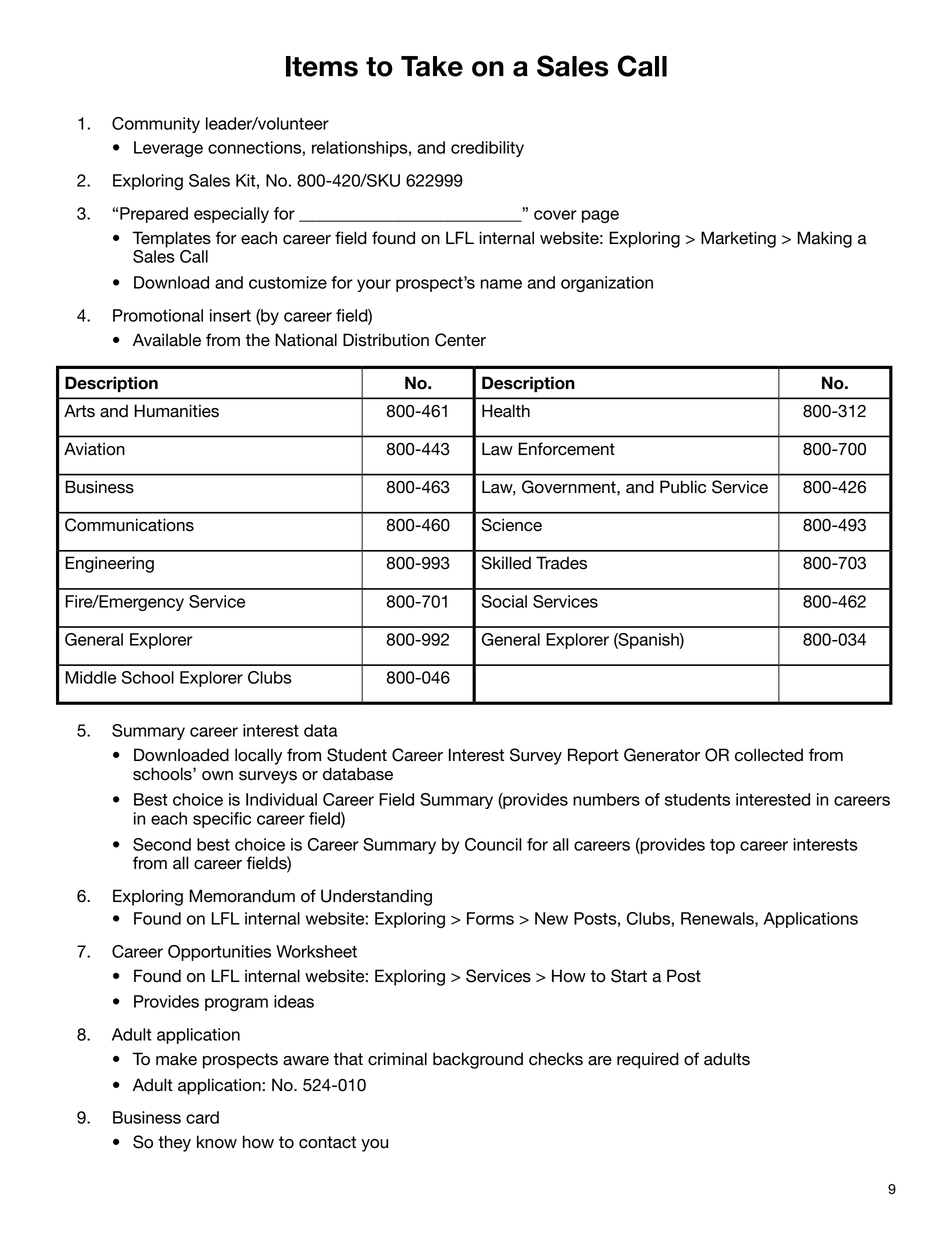  I want to click on Take, so click(432, 66).
